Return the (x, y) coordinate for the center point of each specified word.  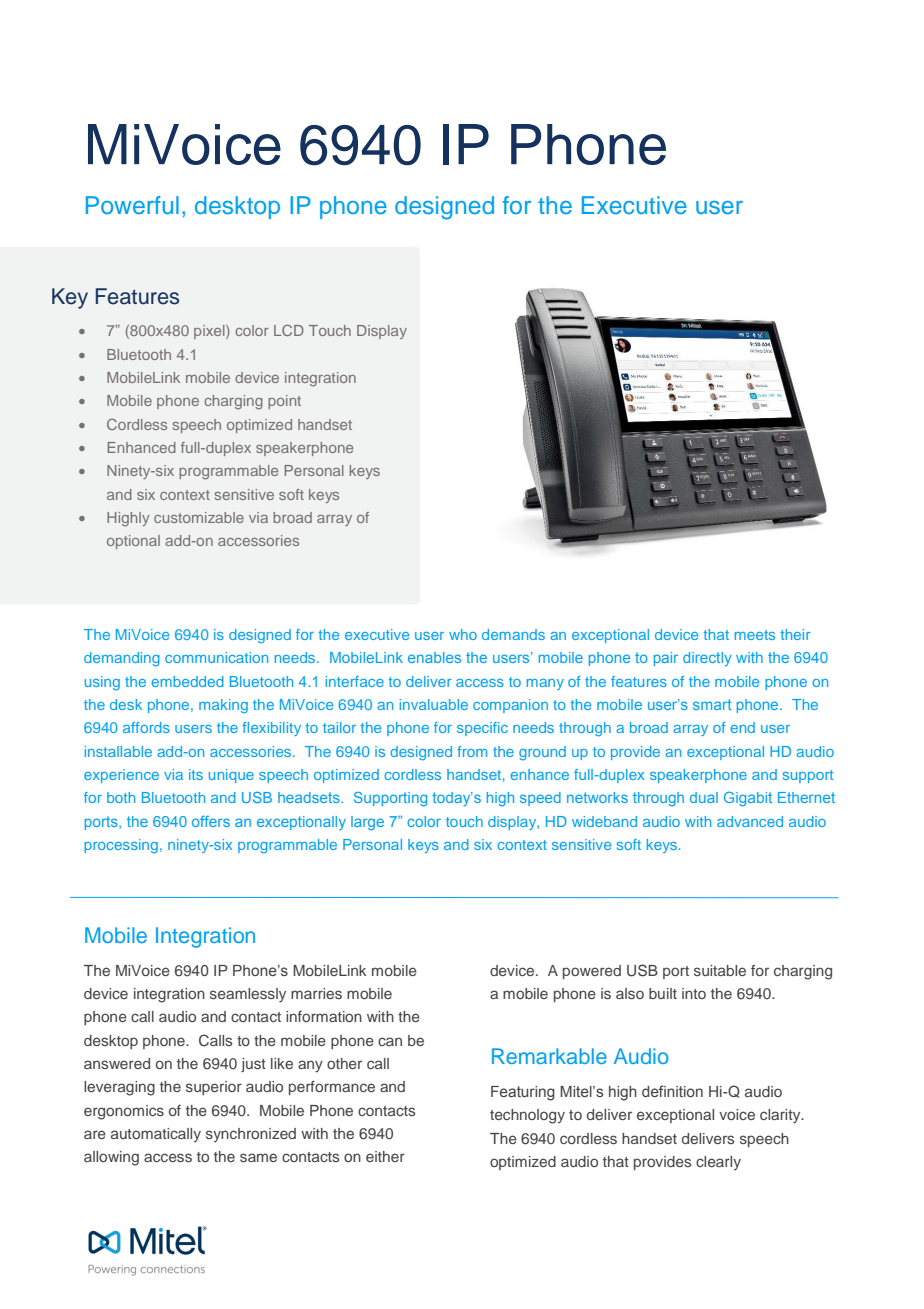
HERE (770, 379)
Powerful (132, 205)
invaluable (434, 704)
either (385, 1156)
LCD (289, 330)
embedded (188, 681)
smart (712, 704)
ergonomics (124, 1112)
